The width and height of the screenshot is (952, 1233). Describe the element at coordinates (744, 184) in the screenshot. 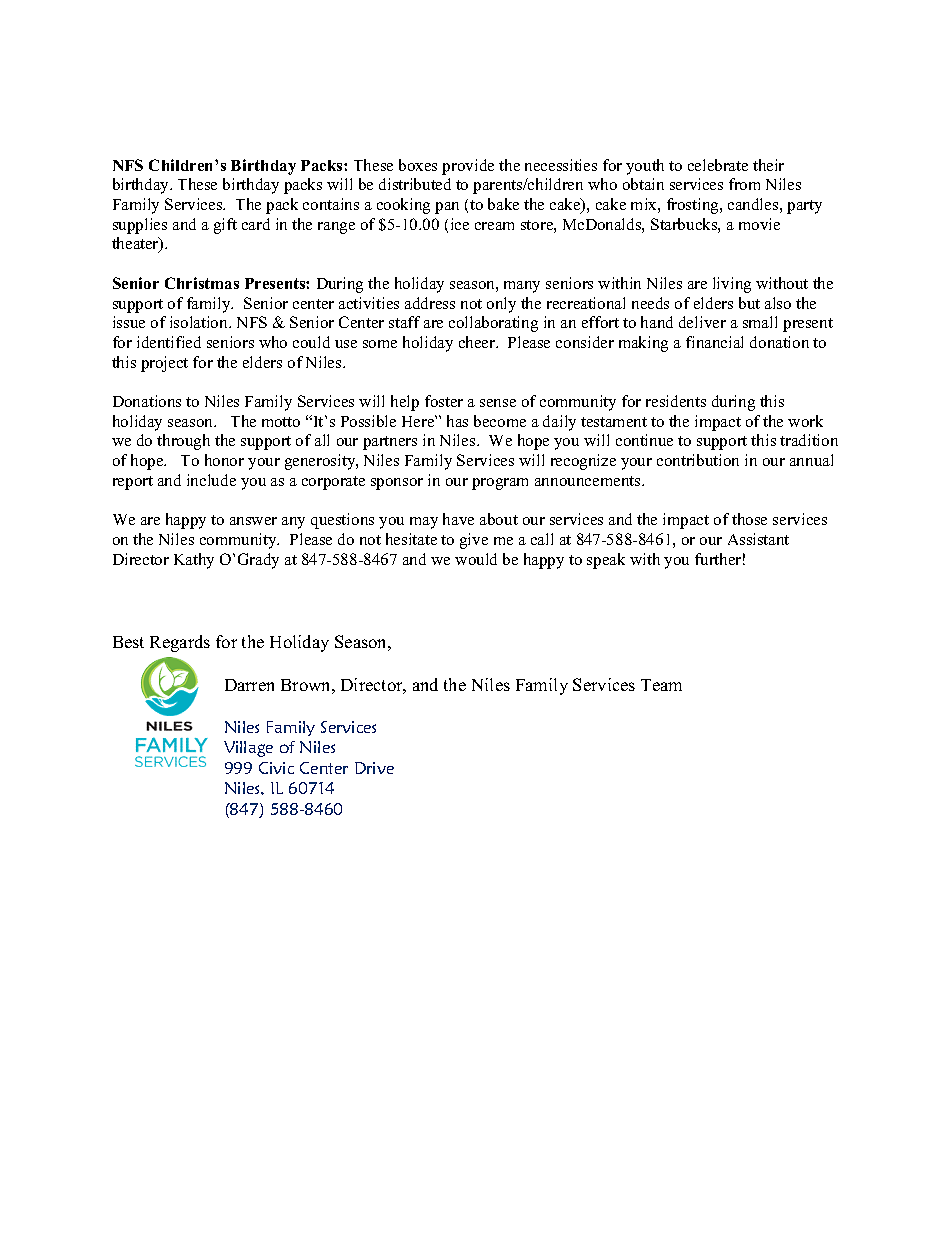

I see `from` at that location.
